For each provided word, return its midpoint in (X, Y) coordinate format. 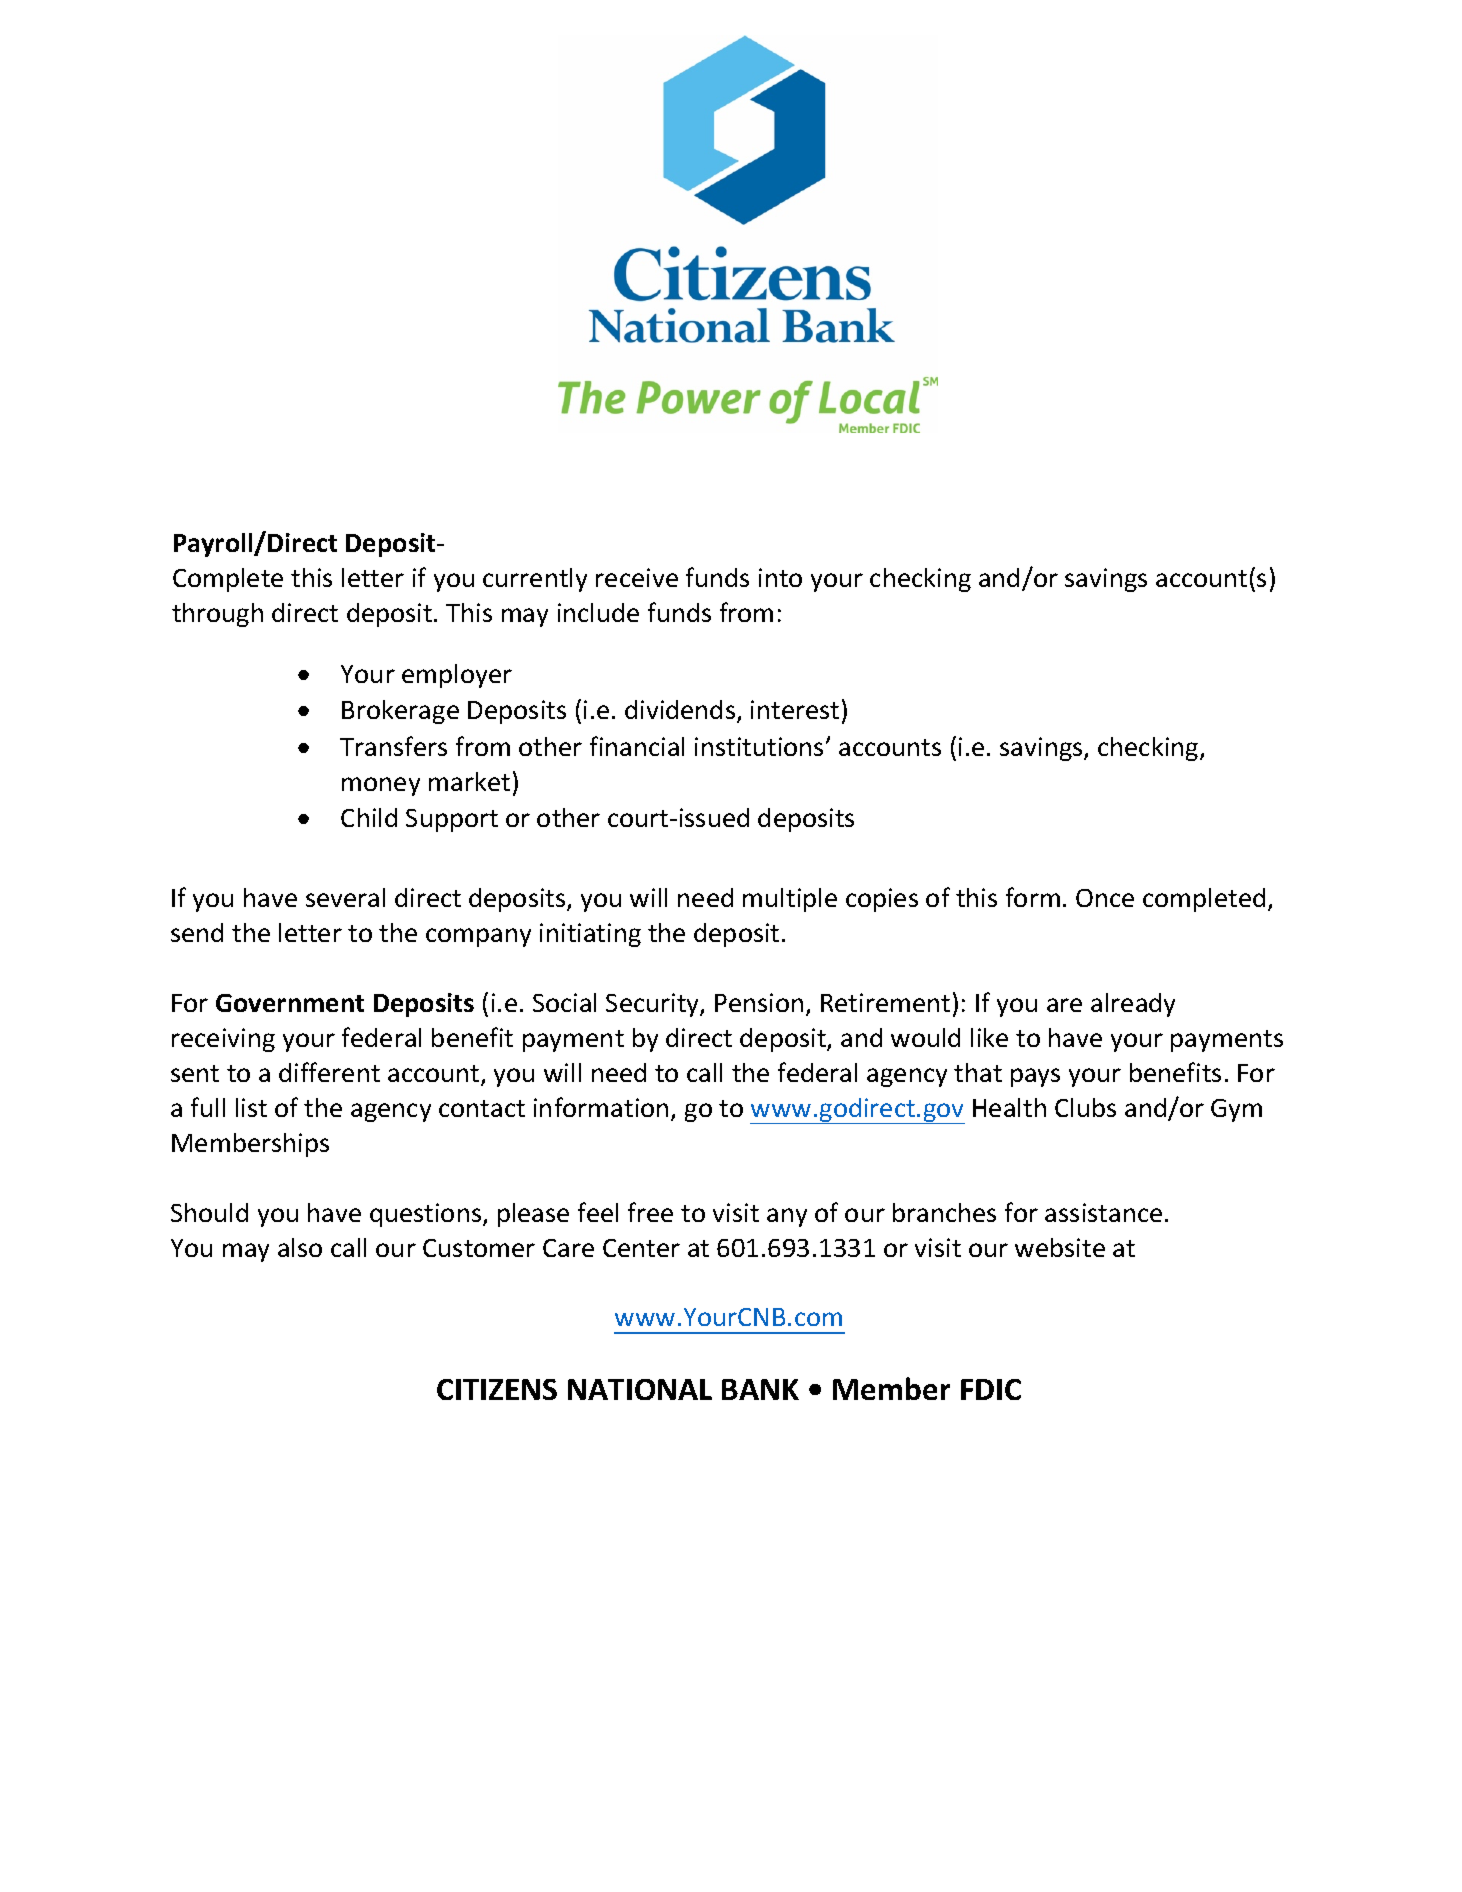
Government (290, 1003)
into (780, 577)
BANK (760, 1389)
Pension (759, 1002)
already (1133, 1005)
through (217, 615)
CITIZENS (497, 1389)
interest (795, 709)
